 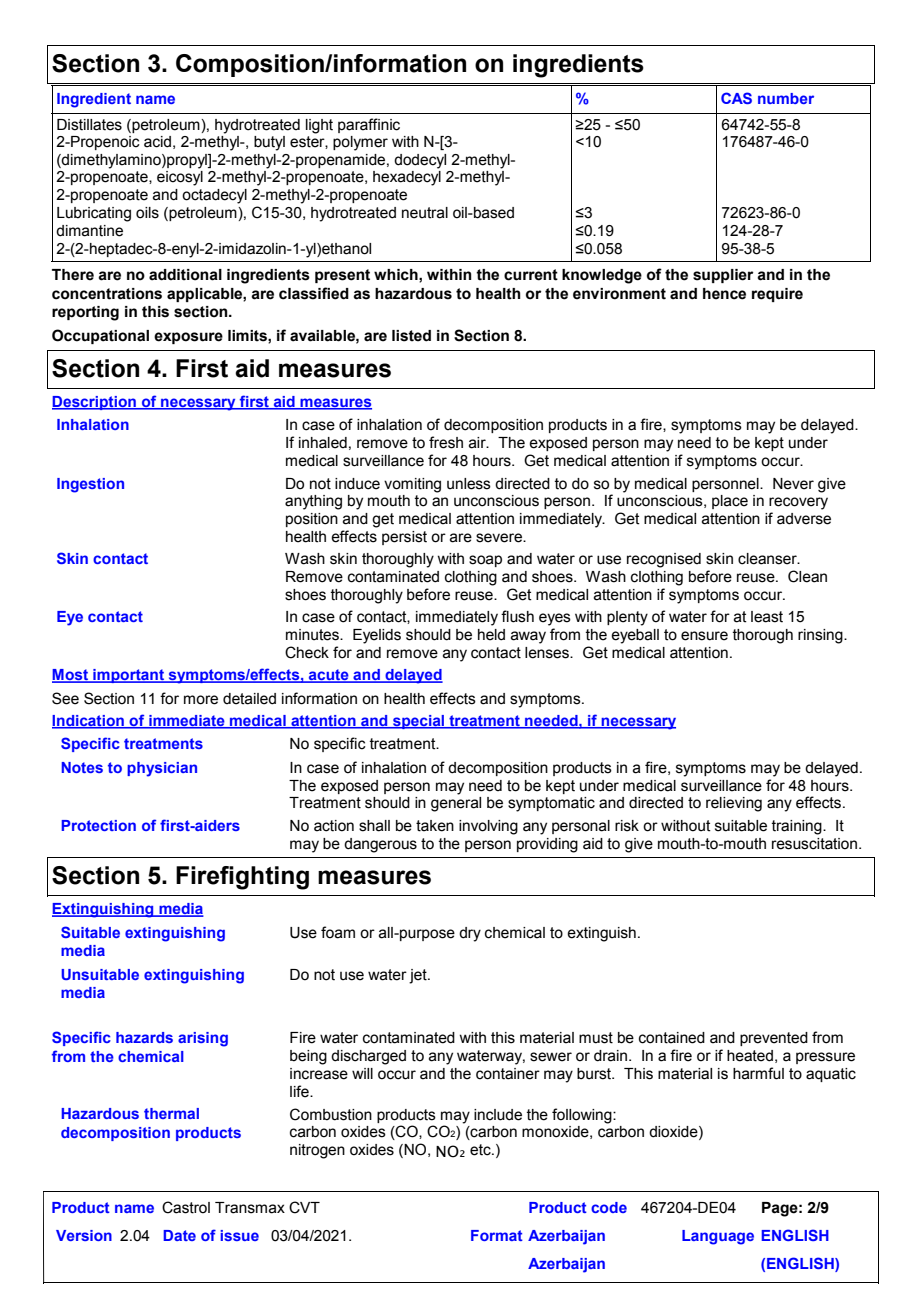 What do you see at coordinates (786, 98) in the page?
I see `number` at bounding box center [786, 98].
